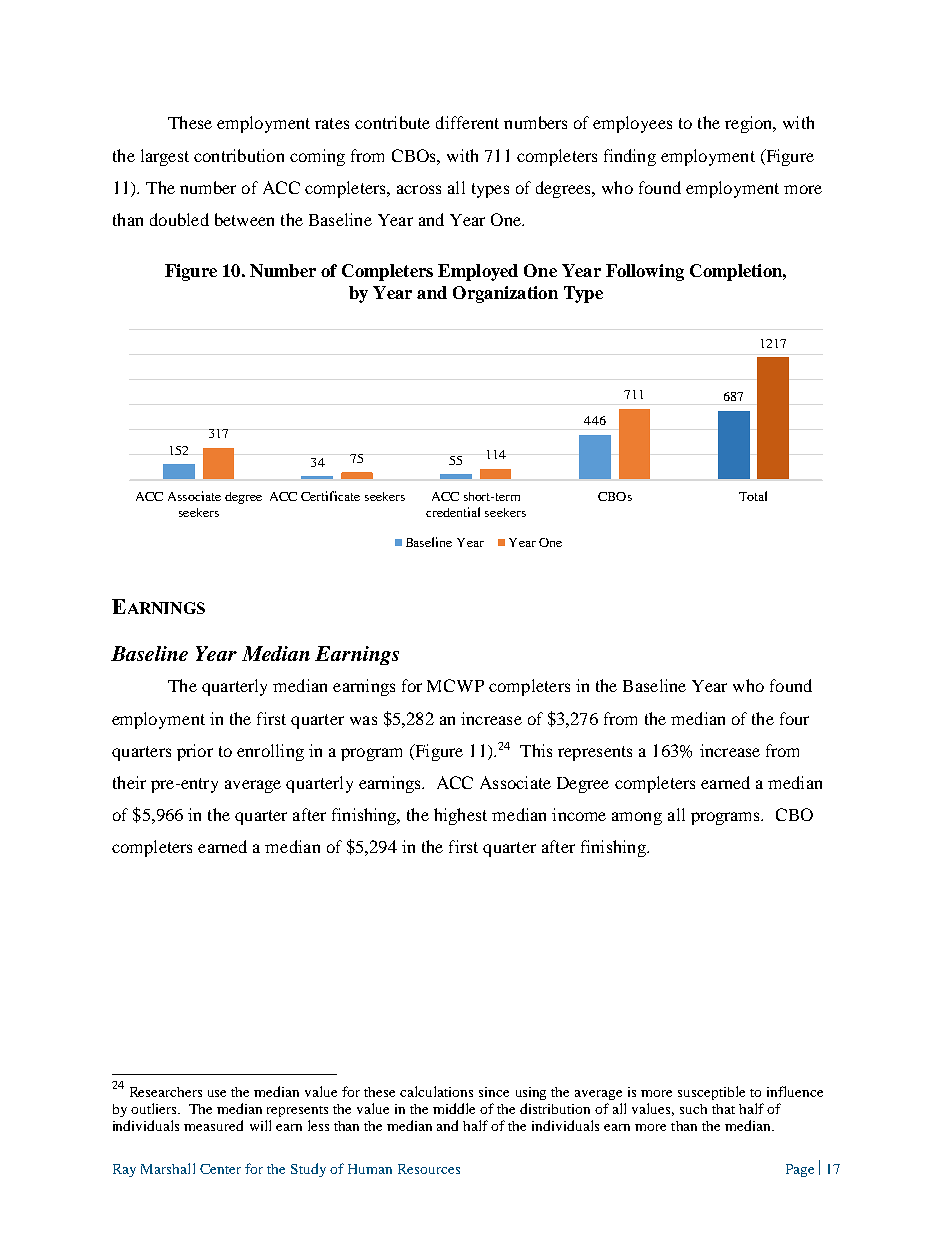 The image size is (952, 1233). I want to click on prior, so click(195, 752).
